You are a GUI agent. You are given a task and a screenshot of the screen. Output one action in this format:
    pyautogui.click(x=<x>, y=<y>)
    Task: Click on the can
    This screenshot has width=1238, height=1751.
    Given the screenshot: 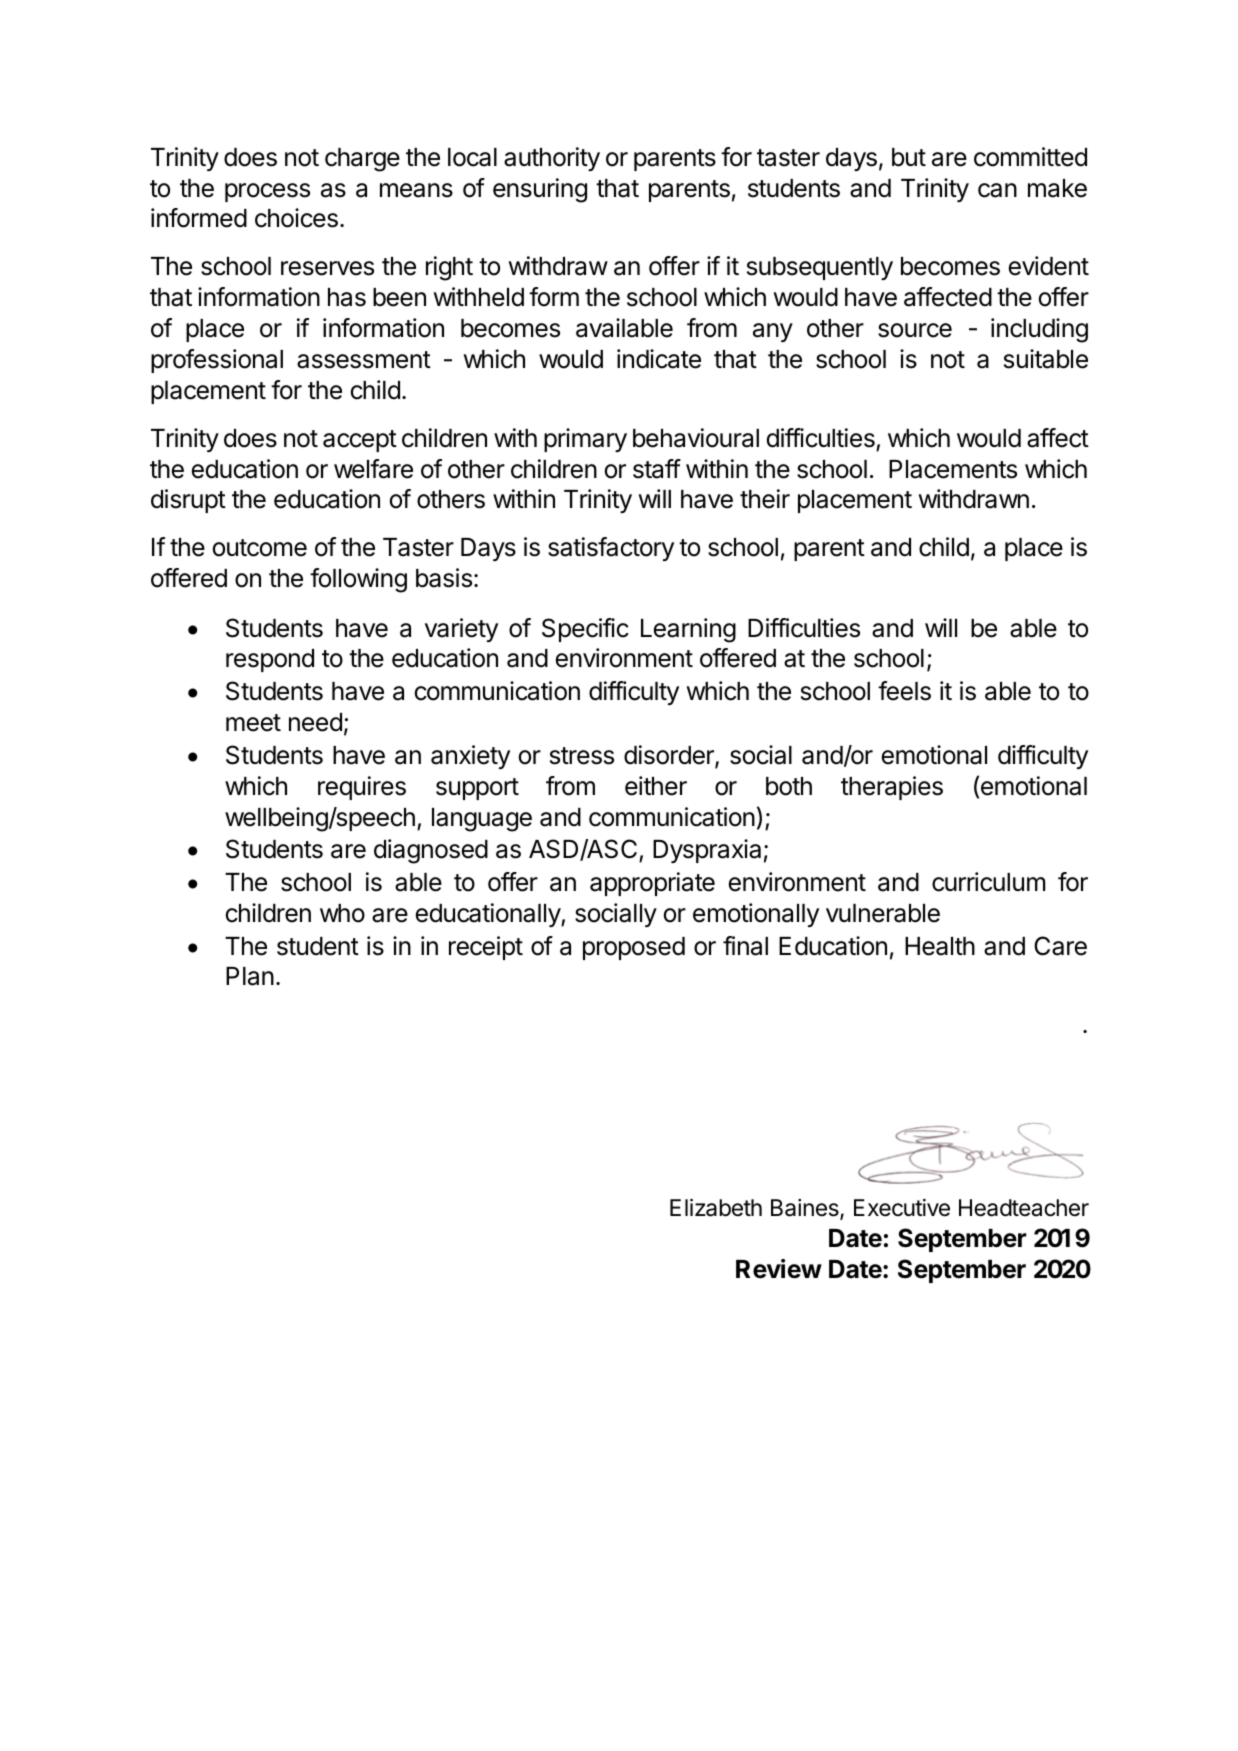 What is the action you would take?
    pyautogui.click(x=997, y=190)
